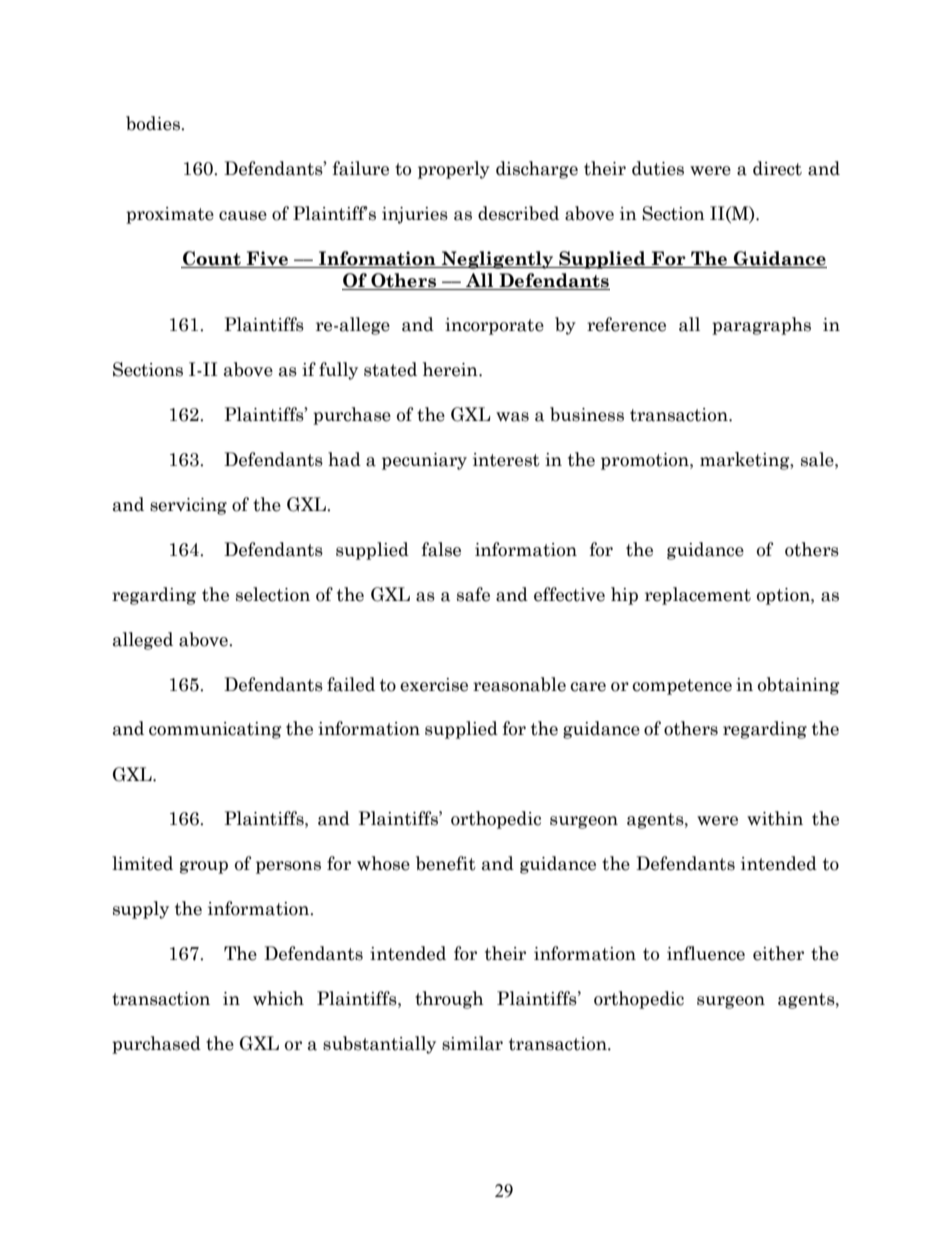  Describe the element at coordinates (446, 863) in the document. I see `benefit` at that location.
